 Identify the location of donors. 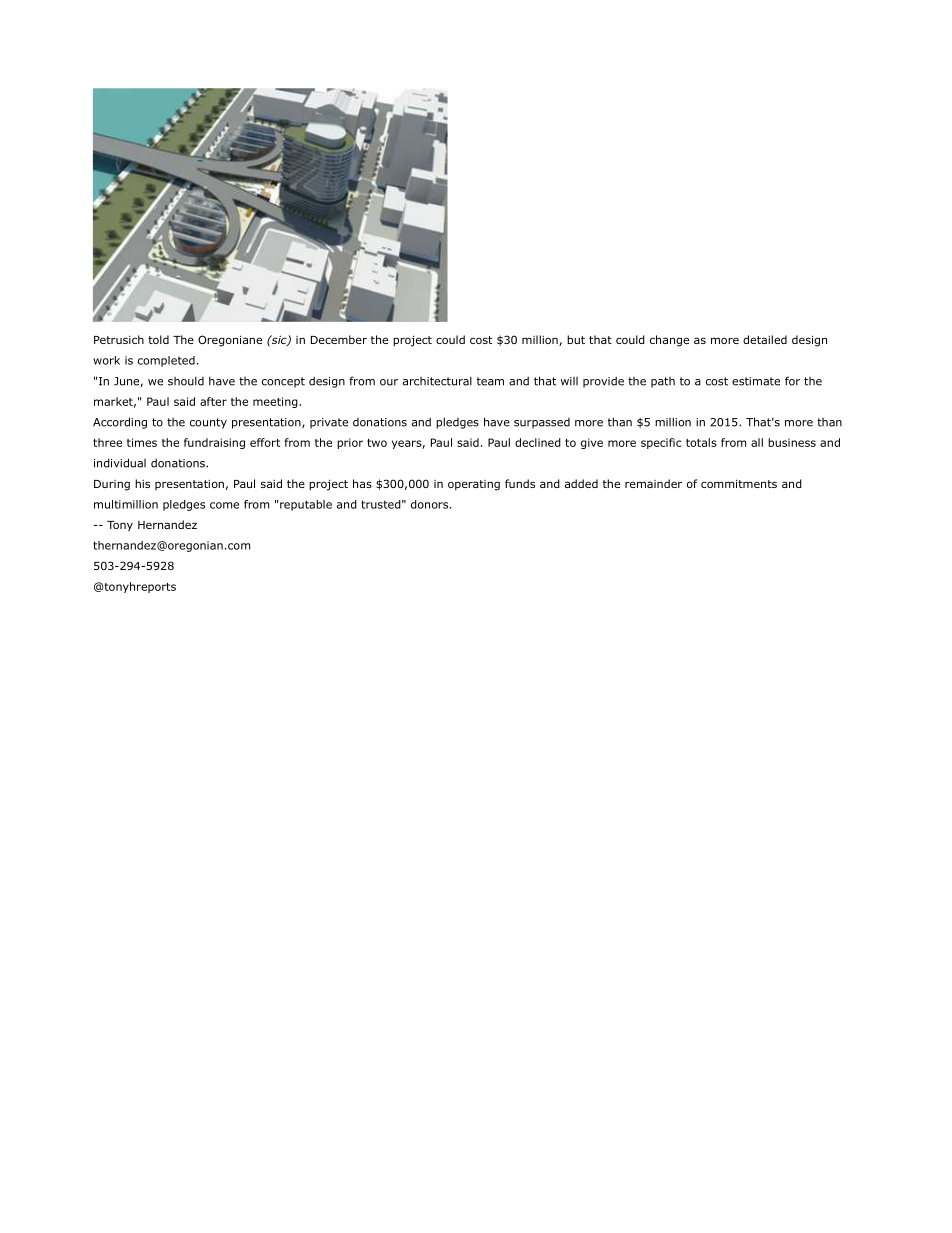
(429, 504).
